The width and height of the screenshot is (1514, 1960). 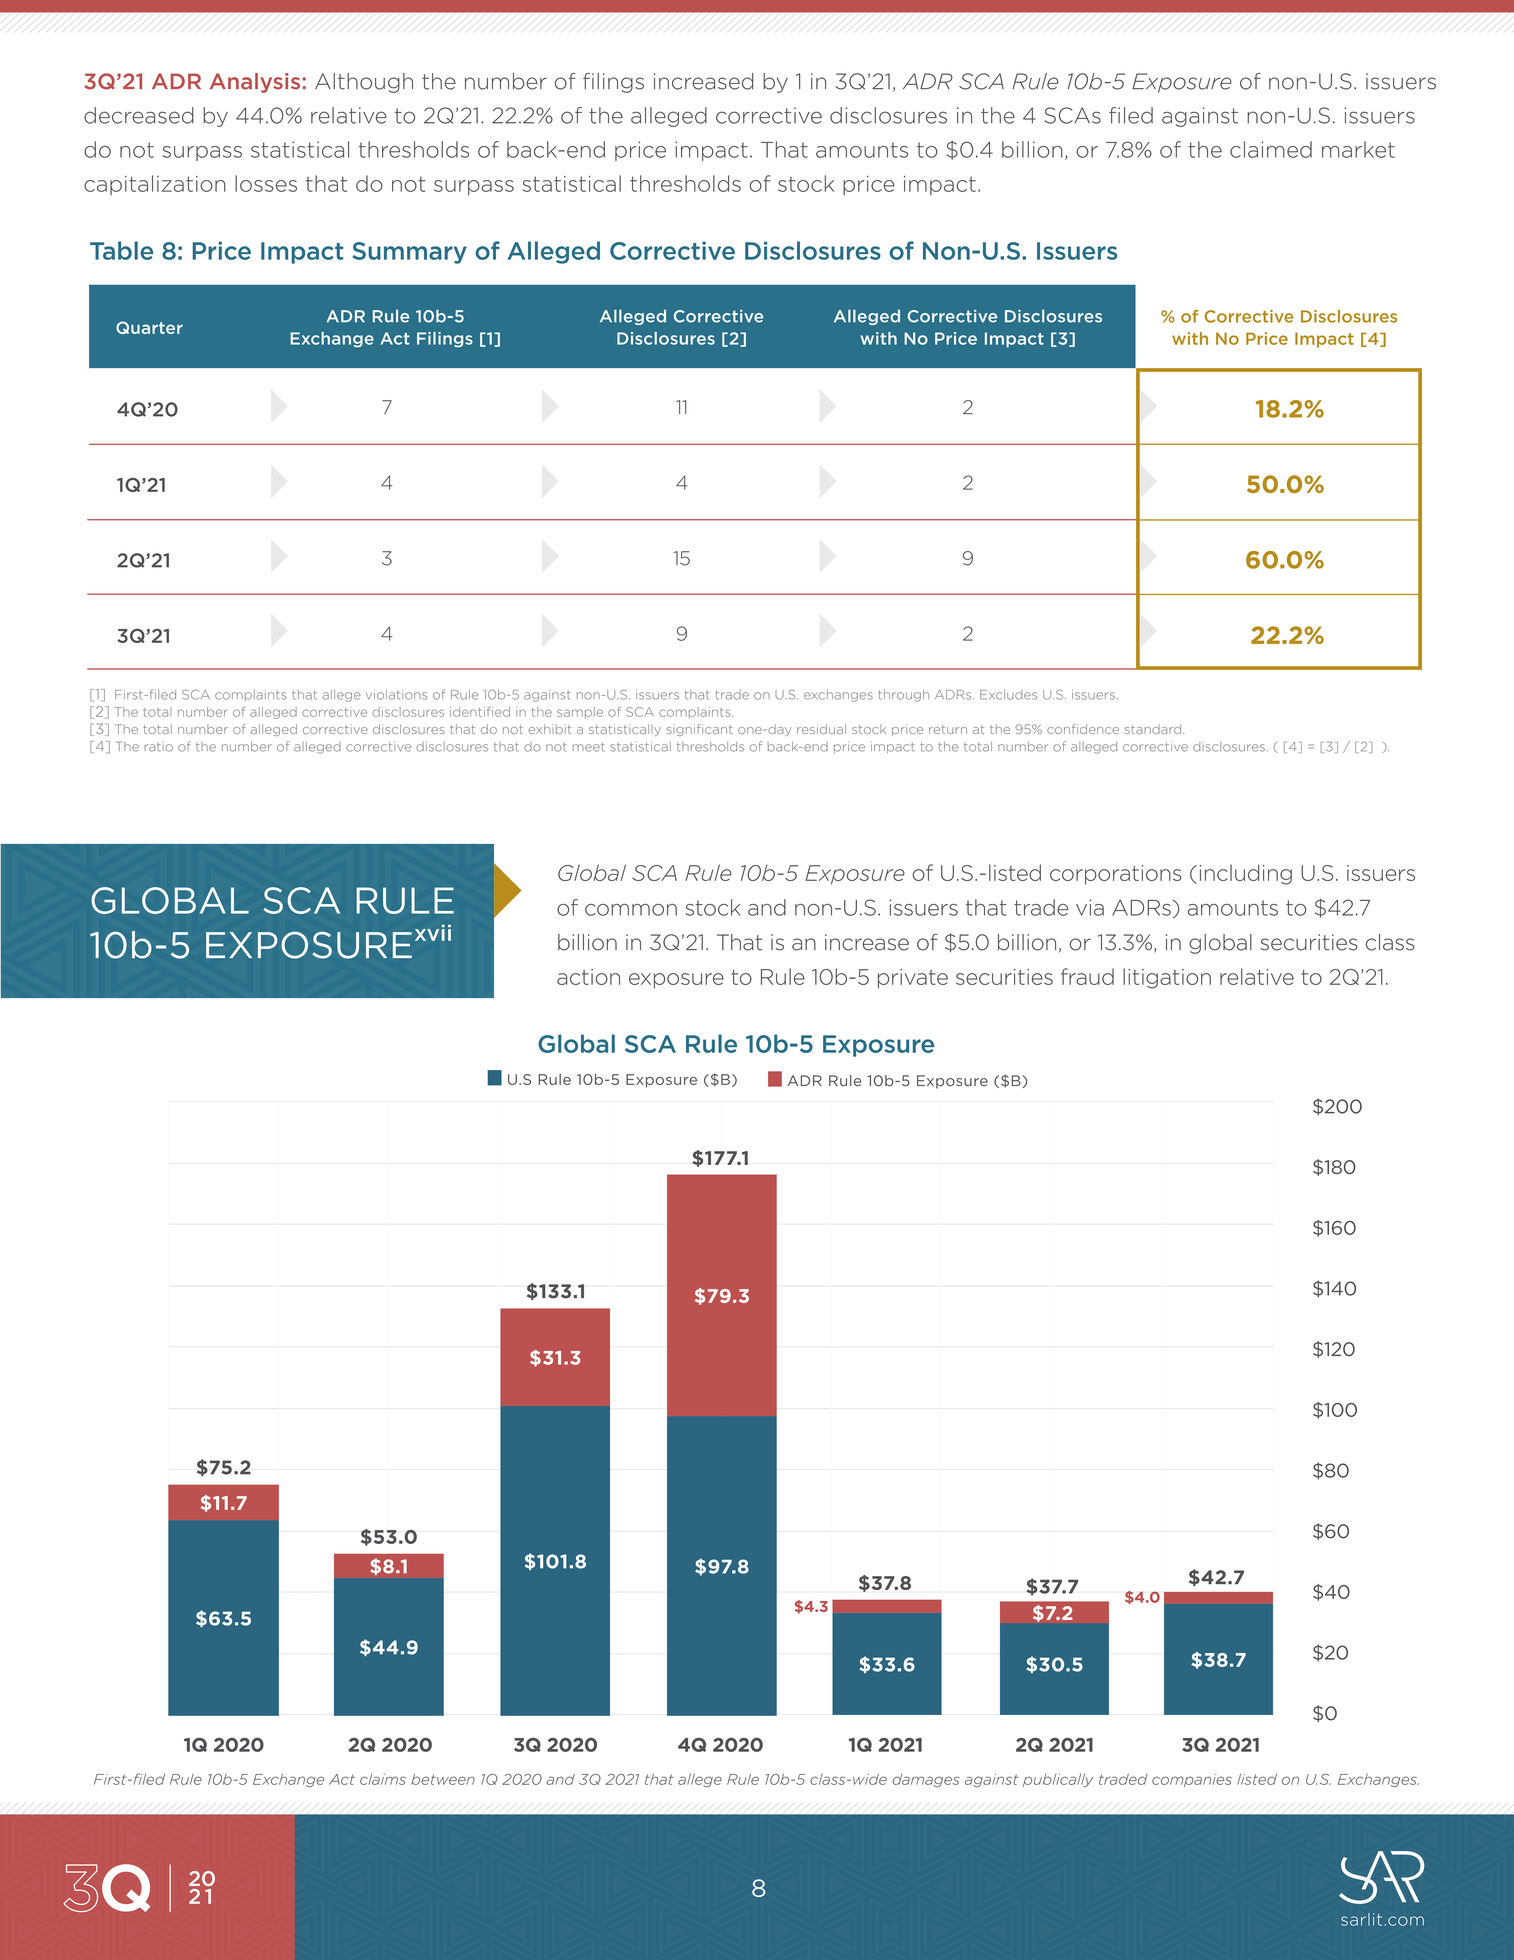 I want to click on claims, so click(x=383, y=1779).
